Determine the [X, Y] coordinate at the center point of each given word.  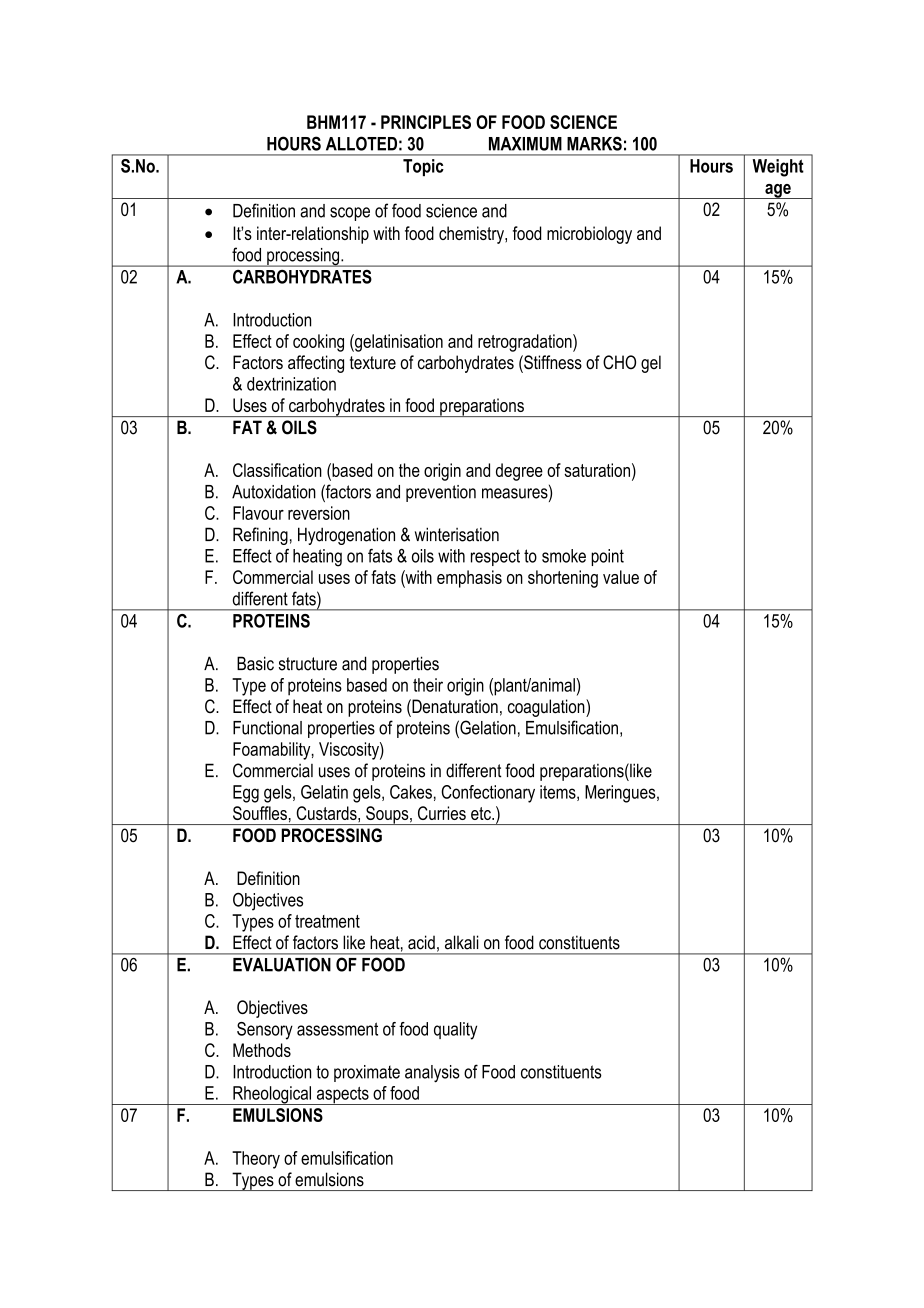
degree [519, 472]
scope [350, 214]
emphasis [469, 579]
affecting [316, 364]
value [621, 577]
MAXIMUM [525, 144]
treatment [327, 921]
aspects [342, 1096]
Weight [778, 168]
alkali [462, 942]
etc [482, 813]
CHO [619, 362]
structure [308, 664]
